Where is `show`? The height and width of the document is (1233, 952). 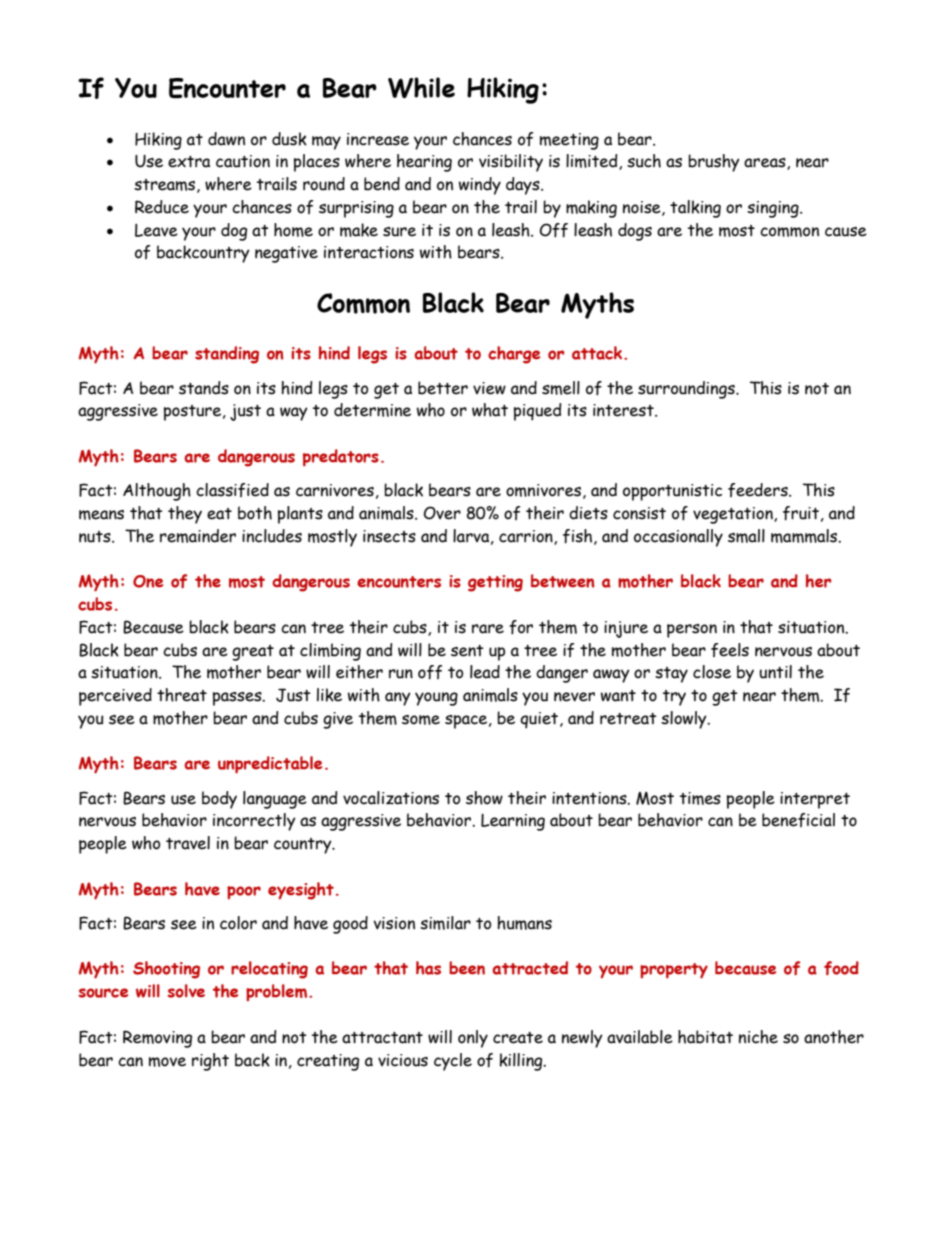 show is located at coordinates (484, 798).
